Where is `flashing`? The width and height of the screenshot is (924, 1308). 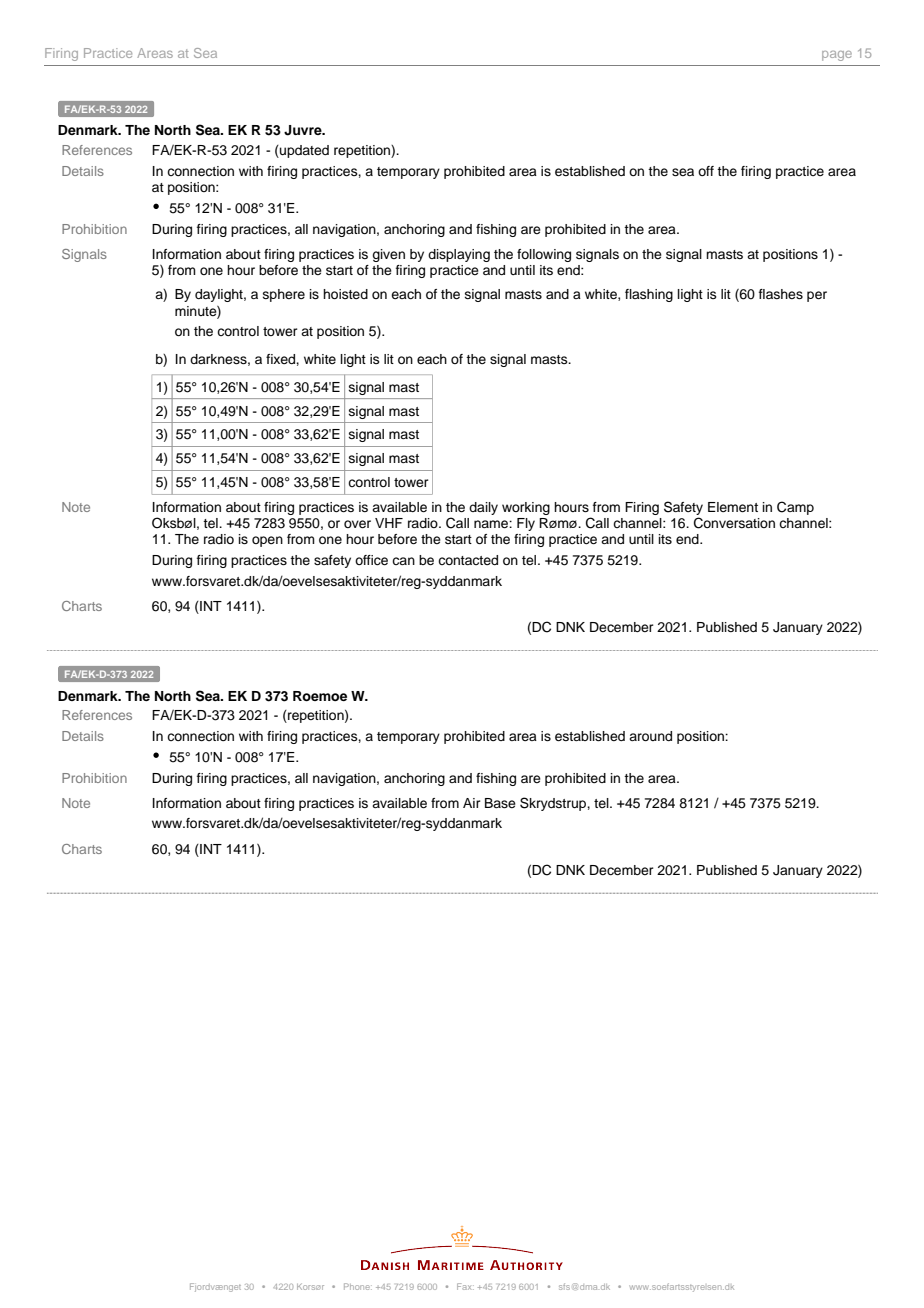
flashing is located at coordinates (649, 295).
